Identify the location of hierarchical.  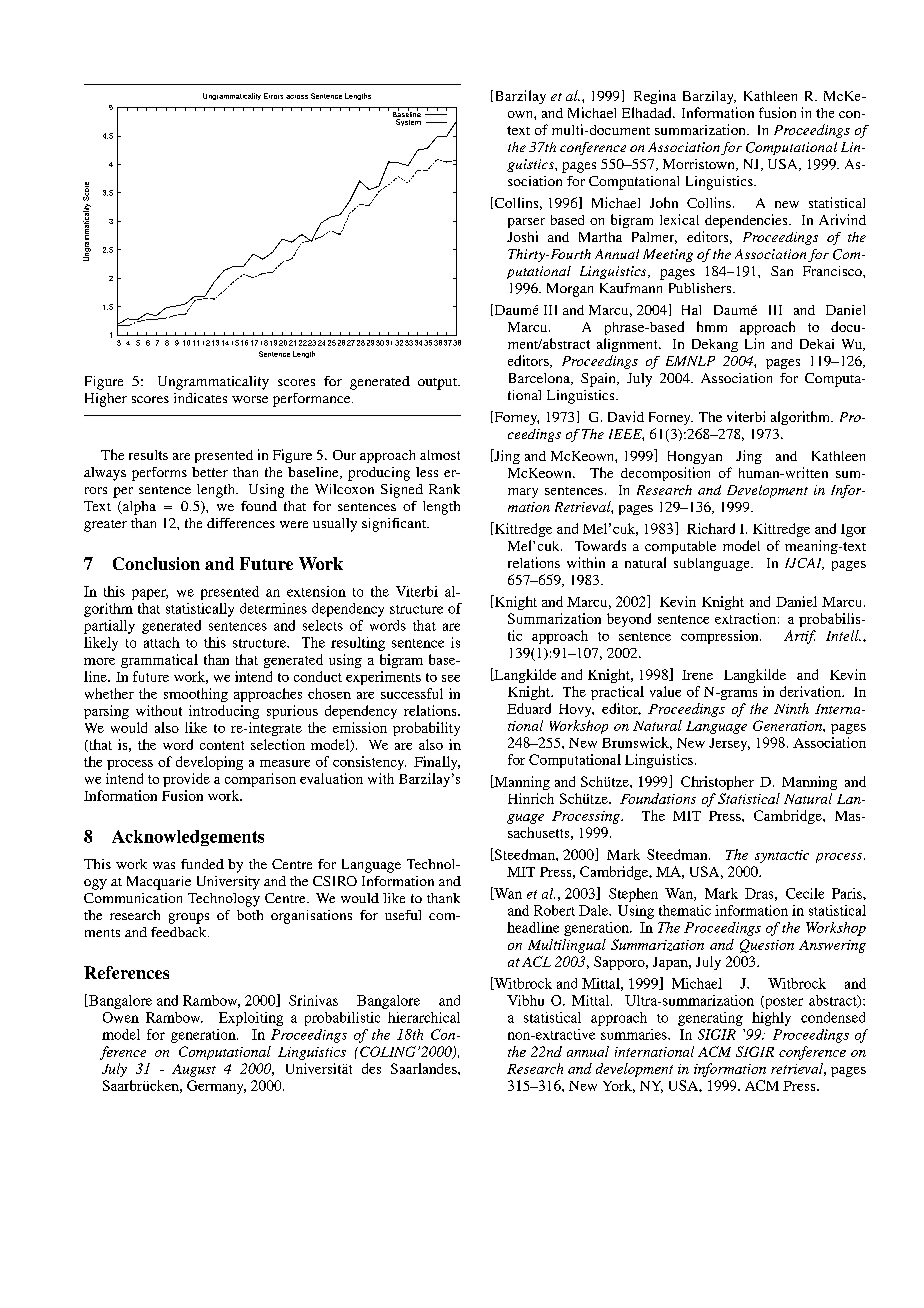
(424, 1017).
